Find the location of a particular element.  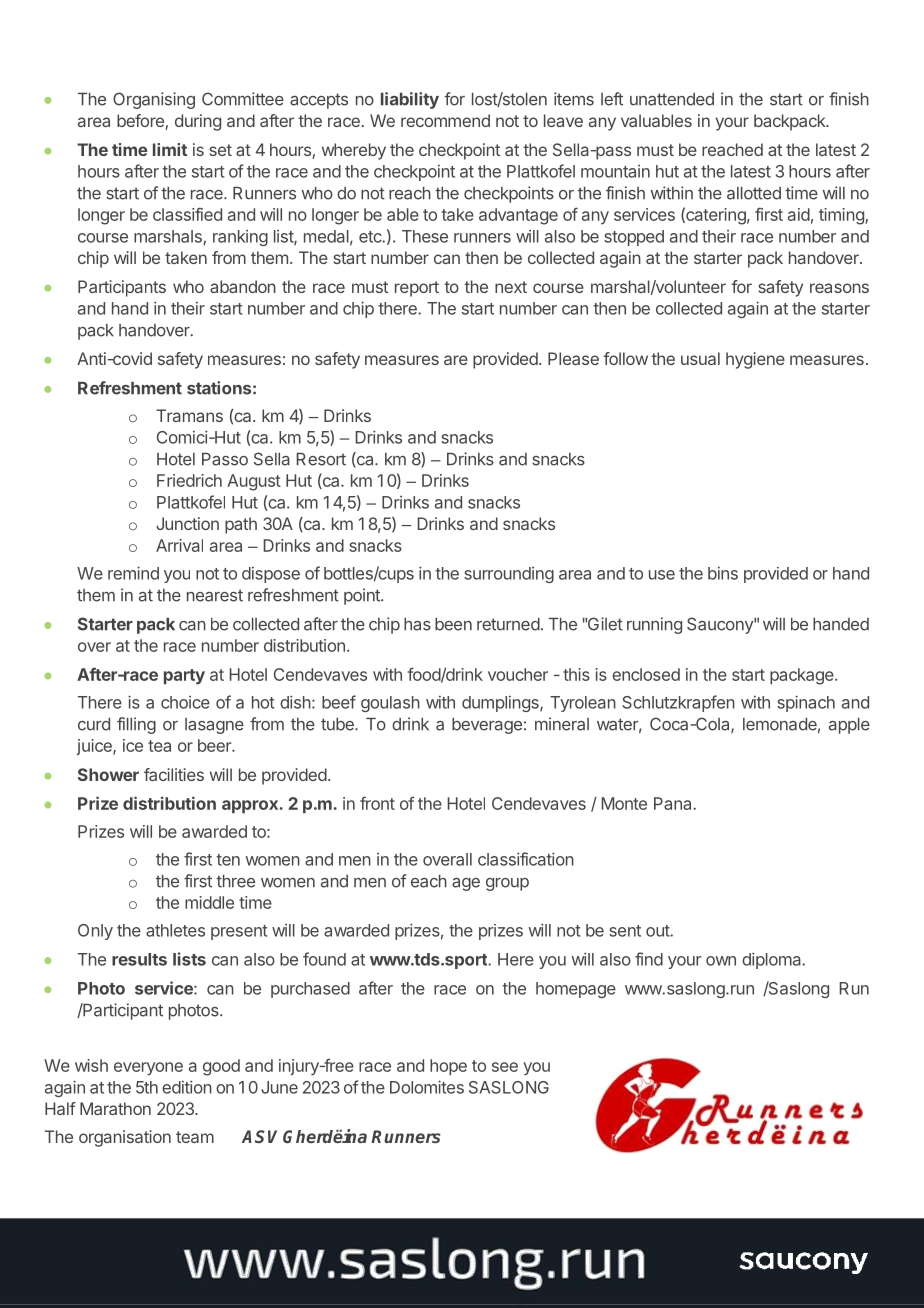

before is located at coordinates (141, 122).
